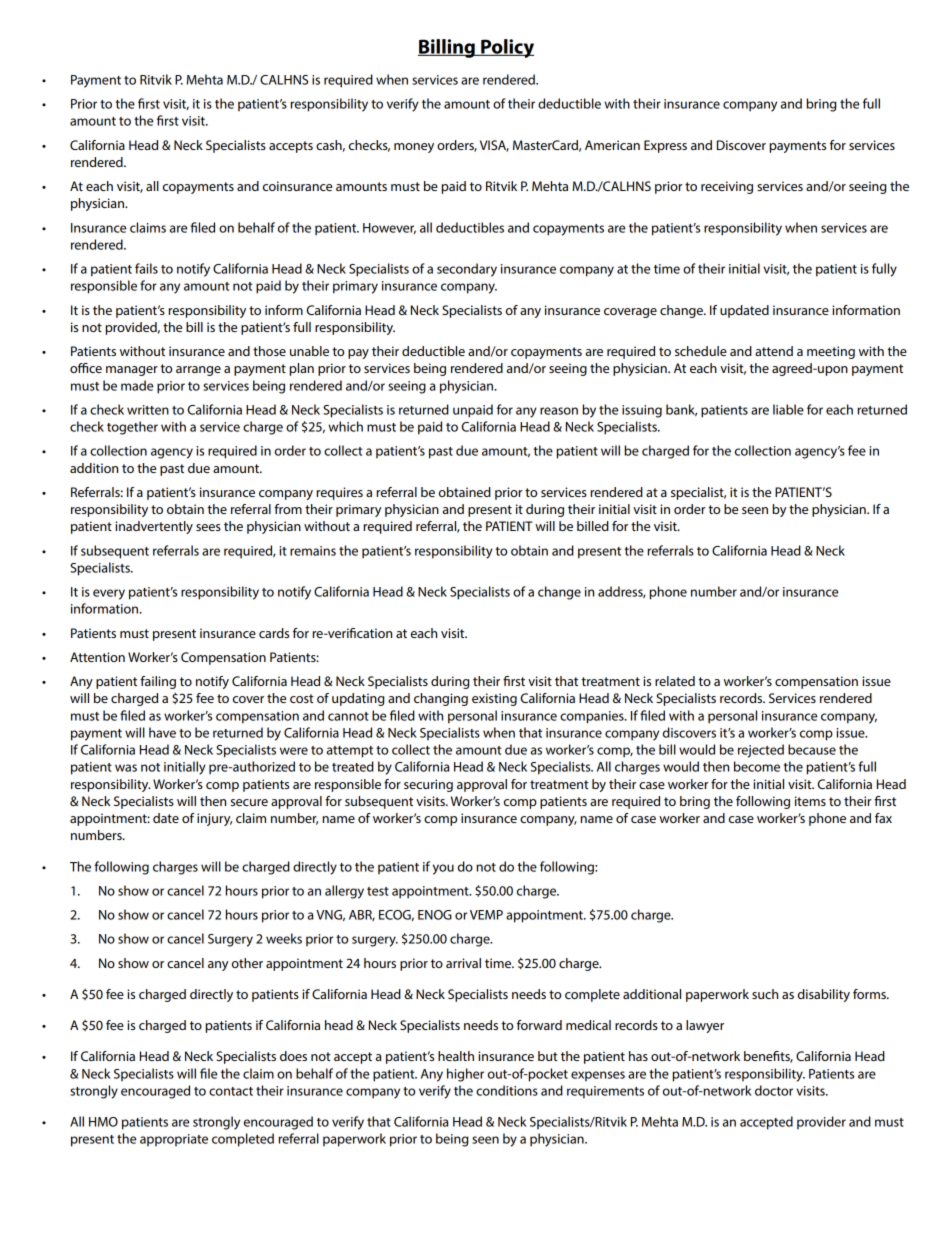 This page has width=952, height=1233. What do you see at coordinates (506, 48) in the page?
I see `Policy` at bounding box center [506, 48].
